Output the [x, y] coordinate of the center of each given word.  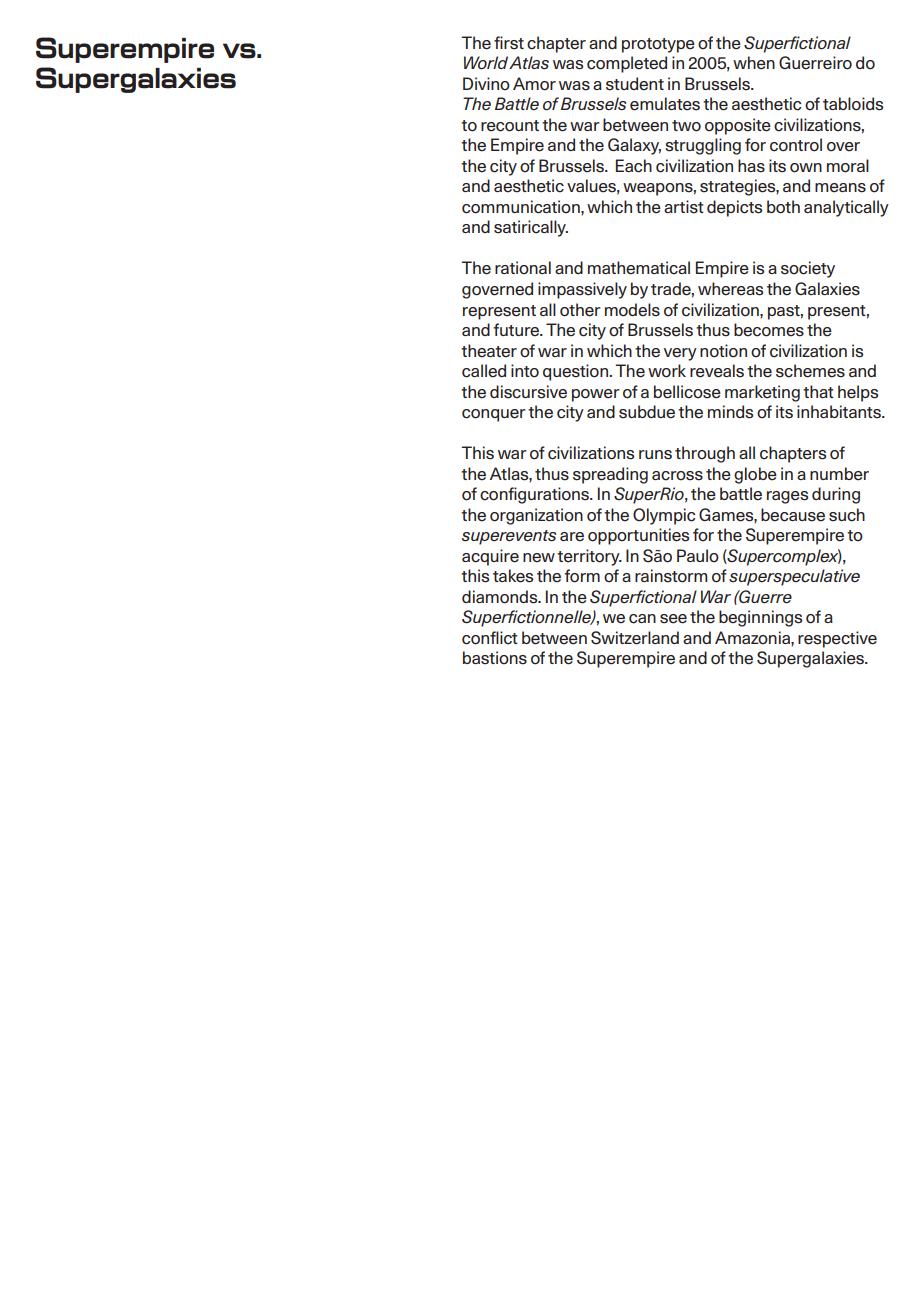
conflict [490, 638]
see [673, 619]
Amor [534, 84]
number [839, 474]
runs [655, 455]
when [754, 63]
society [808, 269]
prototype [658, 45]
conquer [494, 415]
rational [523, 268]
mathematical [639, 268]
